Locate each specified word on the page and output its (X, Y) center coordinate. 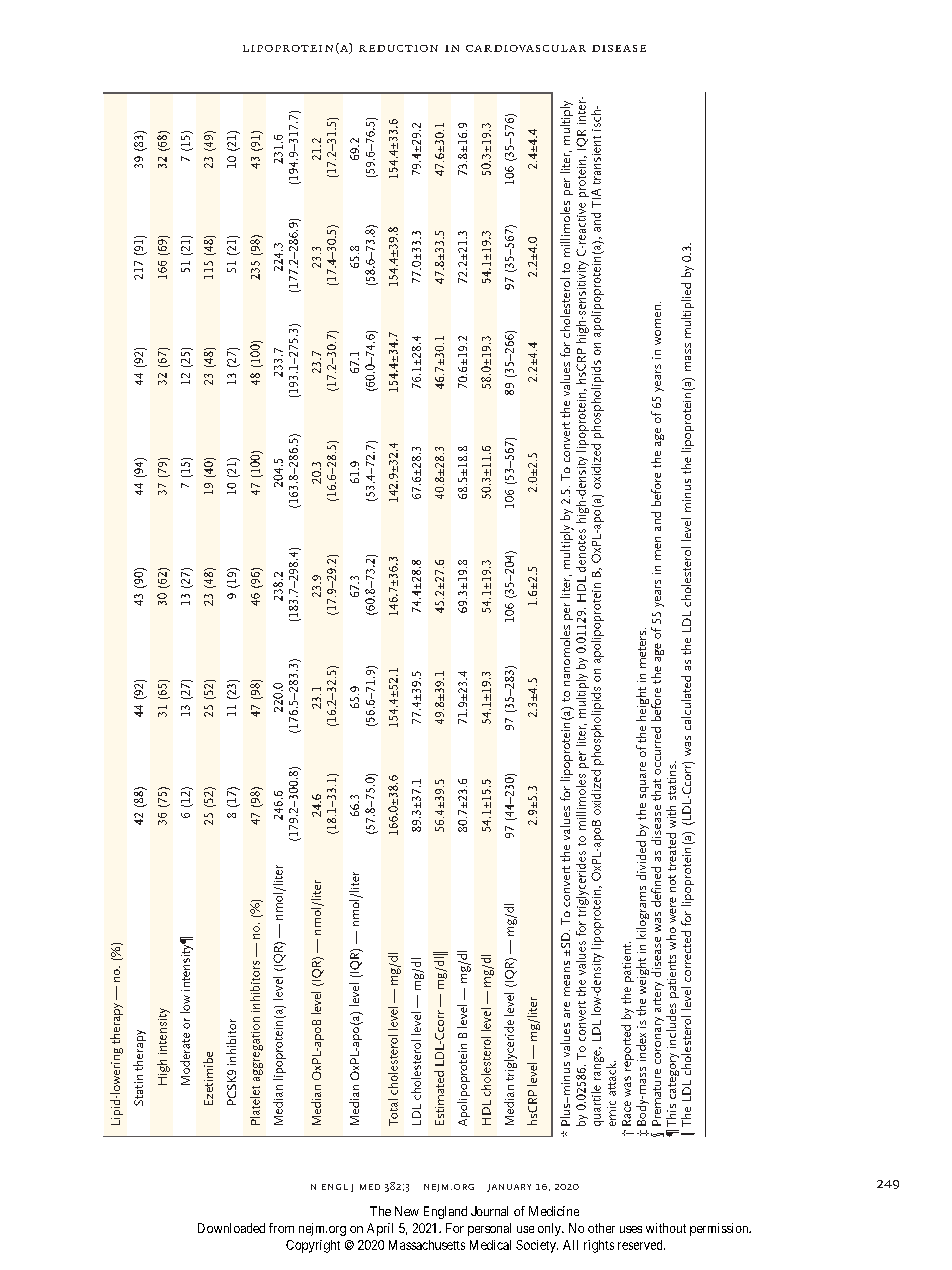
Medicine (554, 1211)
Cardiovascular (526, 48)
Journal (489, 1211)
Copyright (313, 1246)
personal (489, 1229)
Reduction (398, 48)
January (509, 1188)
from (281, 1228)
